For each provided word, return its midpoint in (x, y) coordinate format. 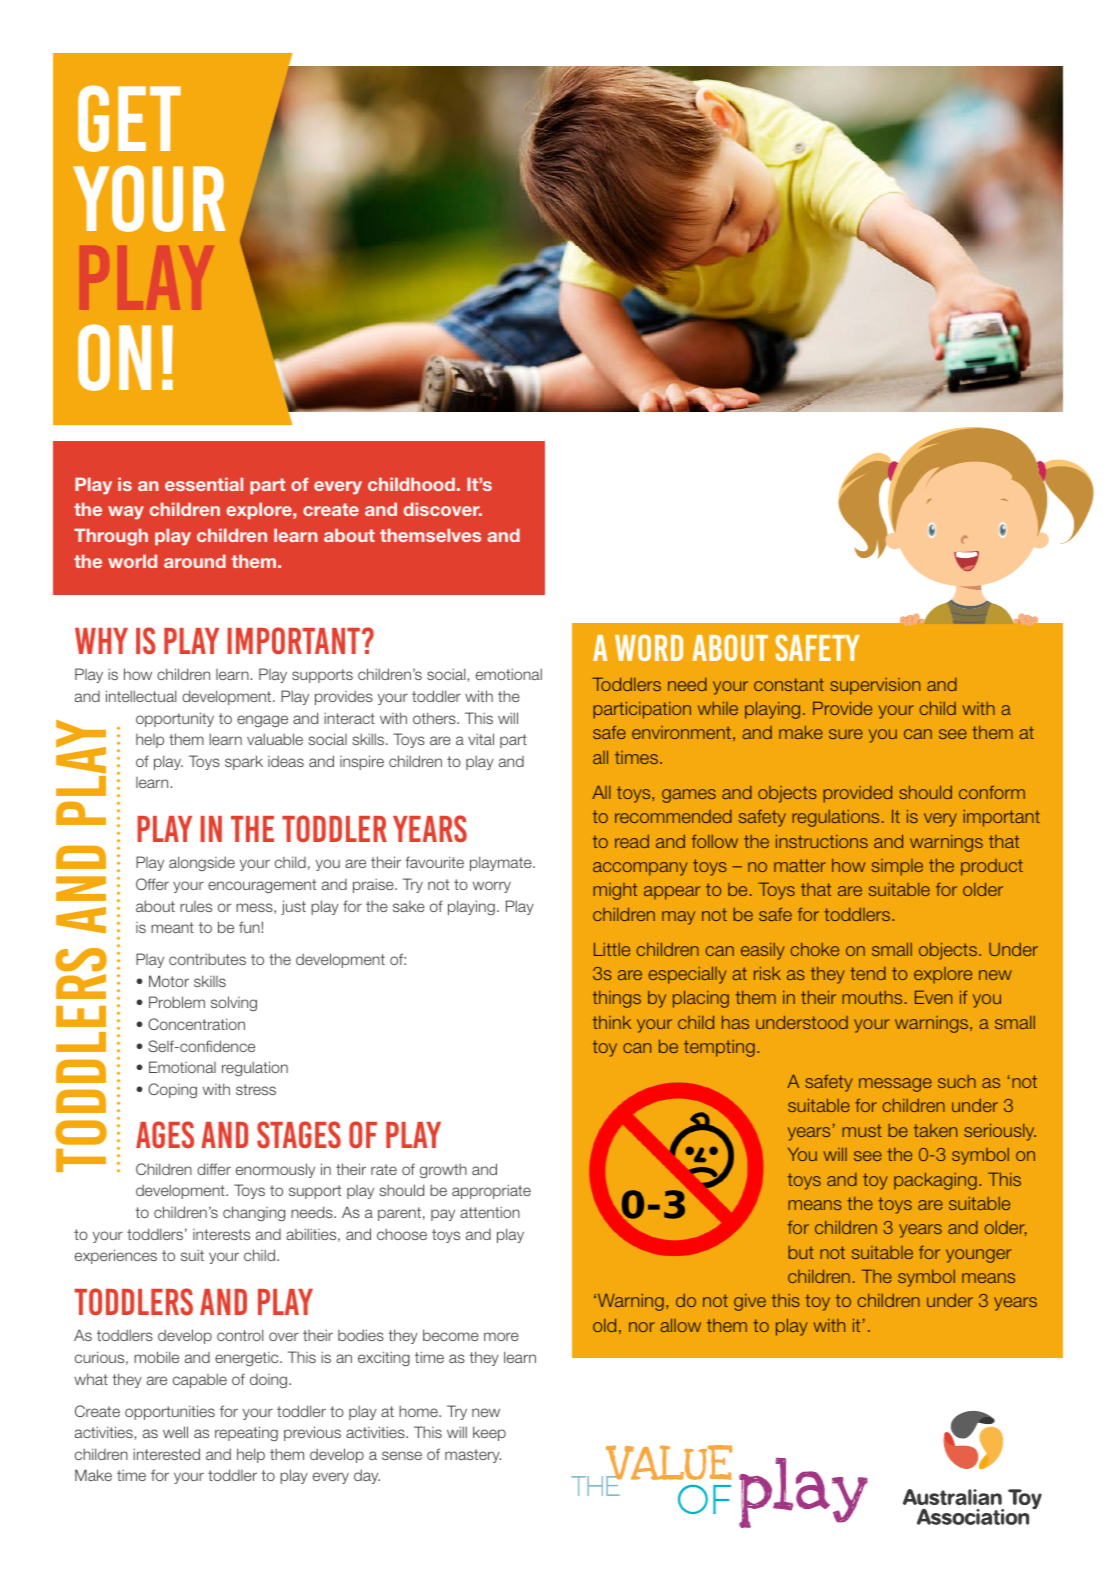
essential (204, 484)
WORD (649, 647)
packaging (935, 1181)
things (617, 999)
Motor (169, 981)
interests (221, 1234)
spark (244, 762)
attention (490, 1212)
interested (166, 1454)
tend (868, 973)
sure (846, 734)
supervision (875, 686)
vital (481, 739)
